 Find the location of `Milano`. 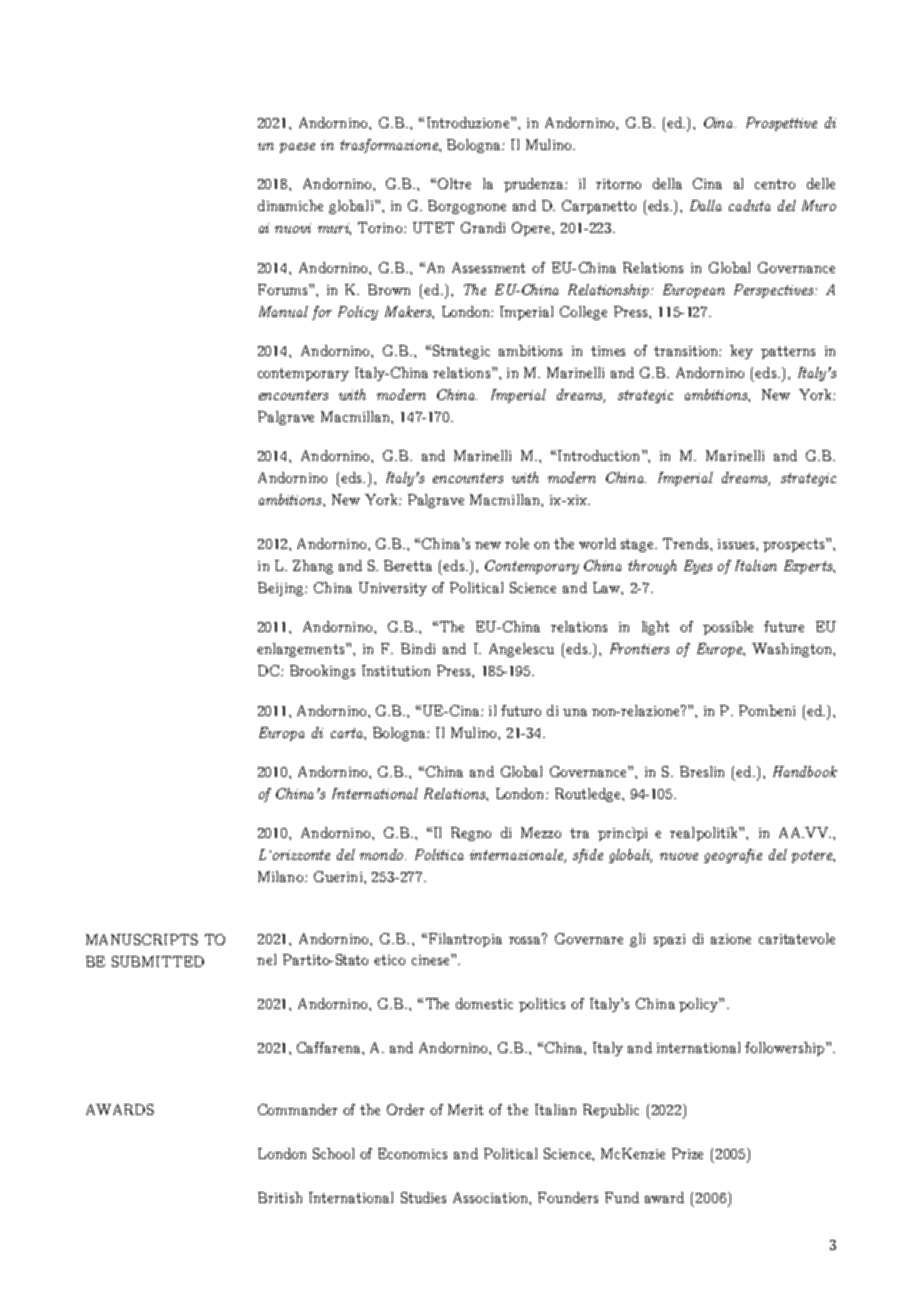

Milano is located at coordinates (282, 876).
